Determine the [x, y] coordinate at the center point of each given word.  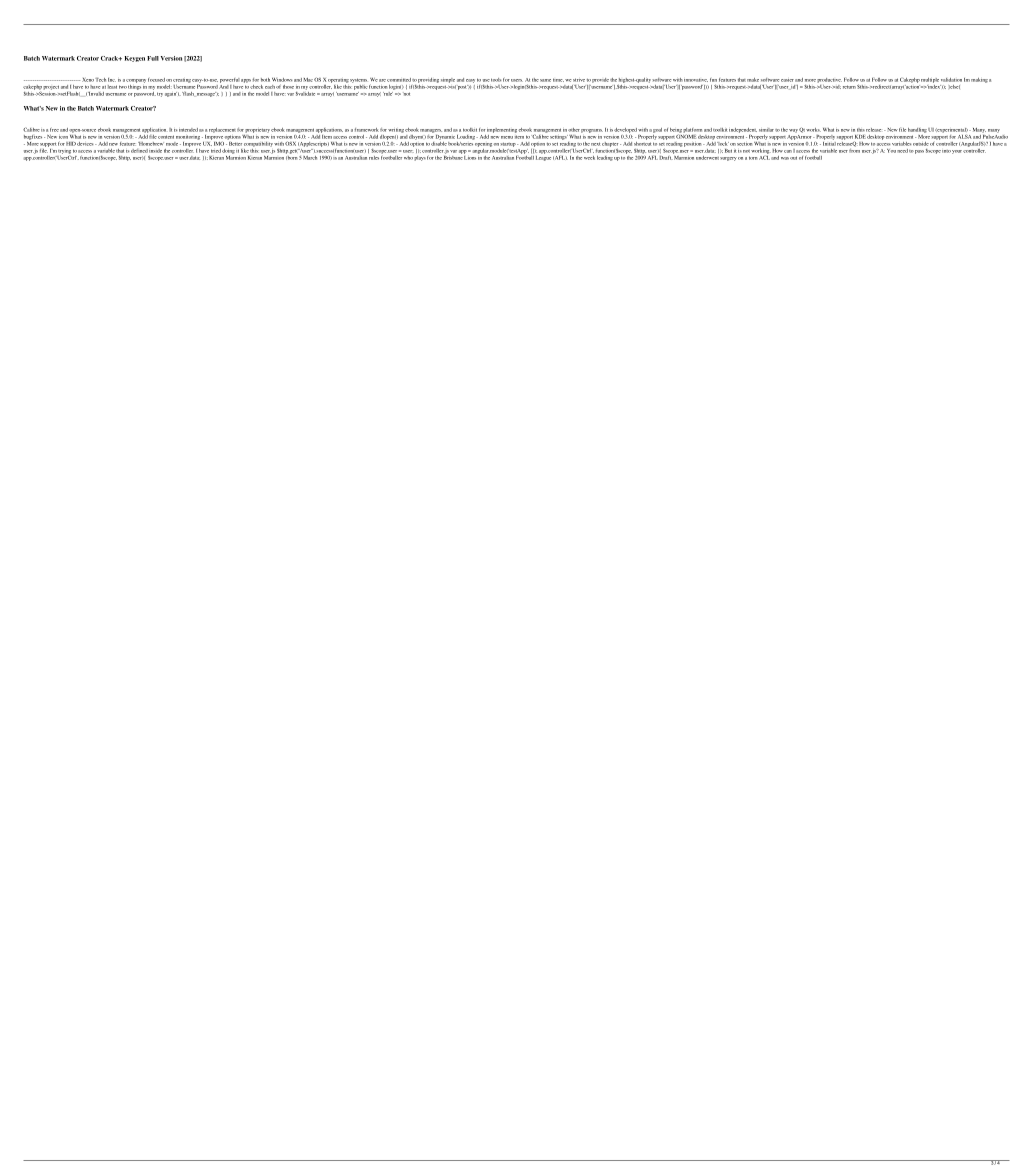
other [574, 130]
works [813, 130]
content [166, 137]
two [123, 87]
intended [188, 130]
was [785, 158]
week [589, 158]
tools [496, 80]
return [849, 87]
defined [139, 151]
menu [507, 137]
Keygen [135, 59]
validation [951, 80]
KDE [860, 137]
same [545, 80]
